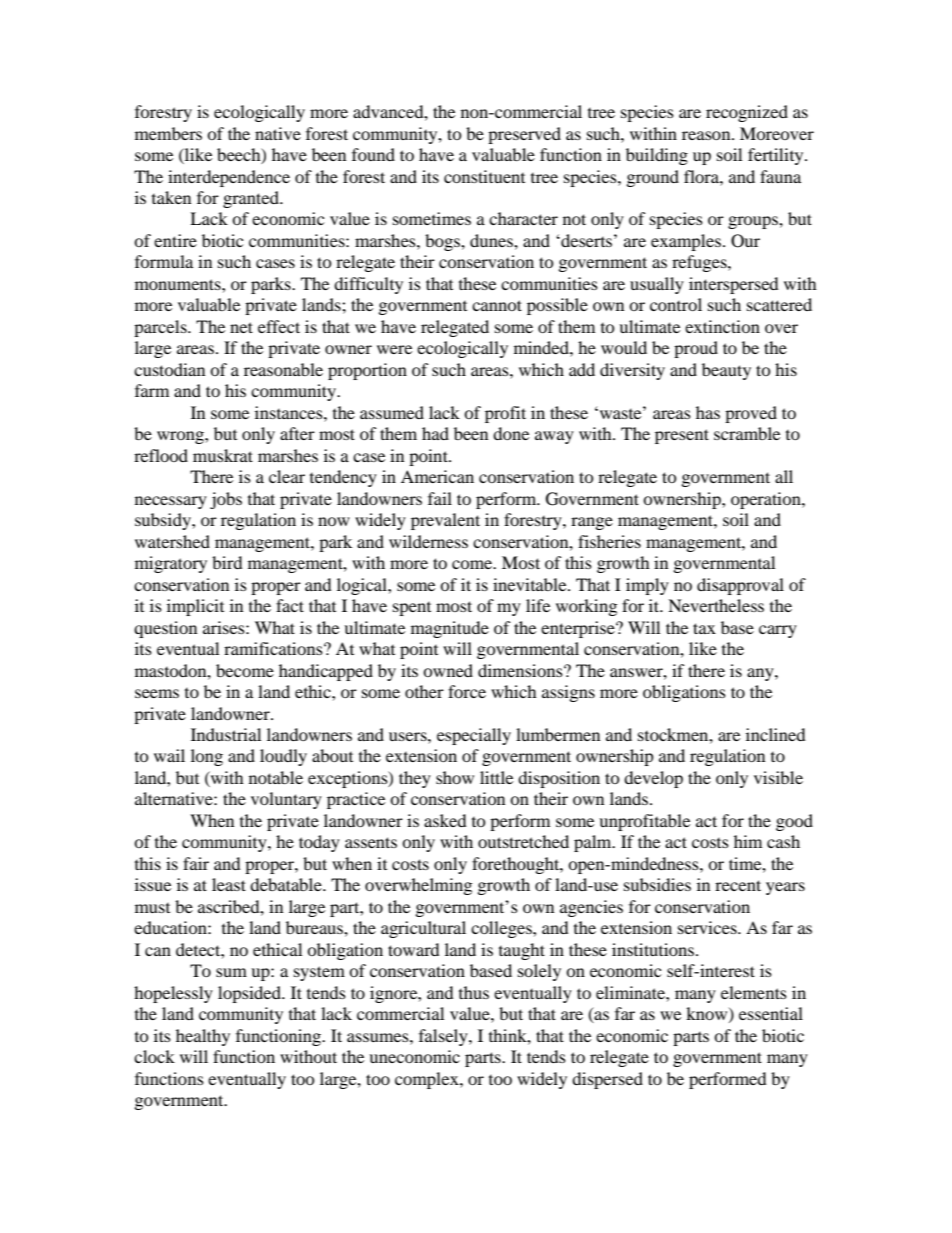 This screenshot has height=1233, width=952. Describe the element at coordinates (223, 455) in the screenshot. I see `muskrat` at that location.
